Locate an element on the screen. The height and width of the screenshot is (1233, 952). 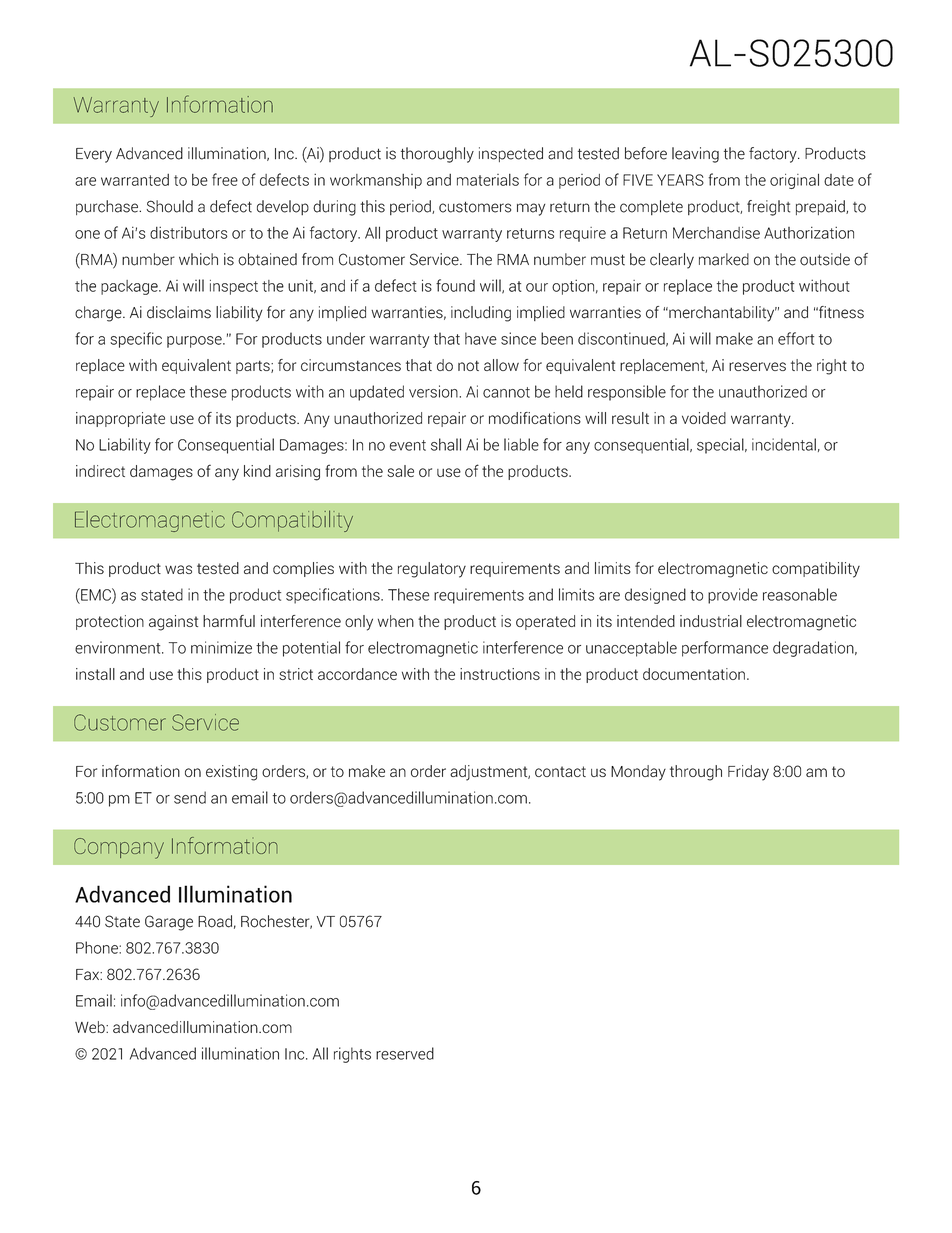
existing is located at coordinates (231, 773).
